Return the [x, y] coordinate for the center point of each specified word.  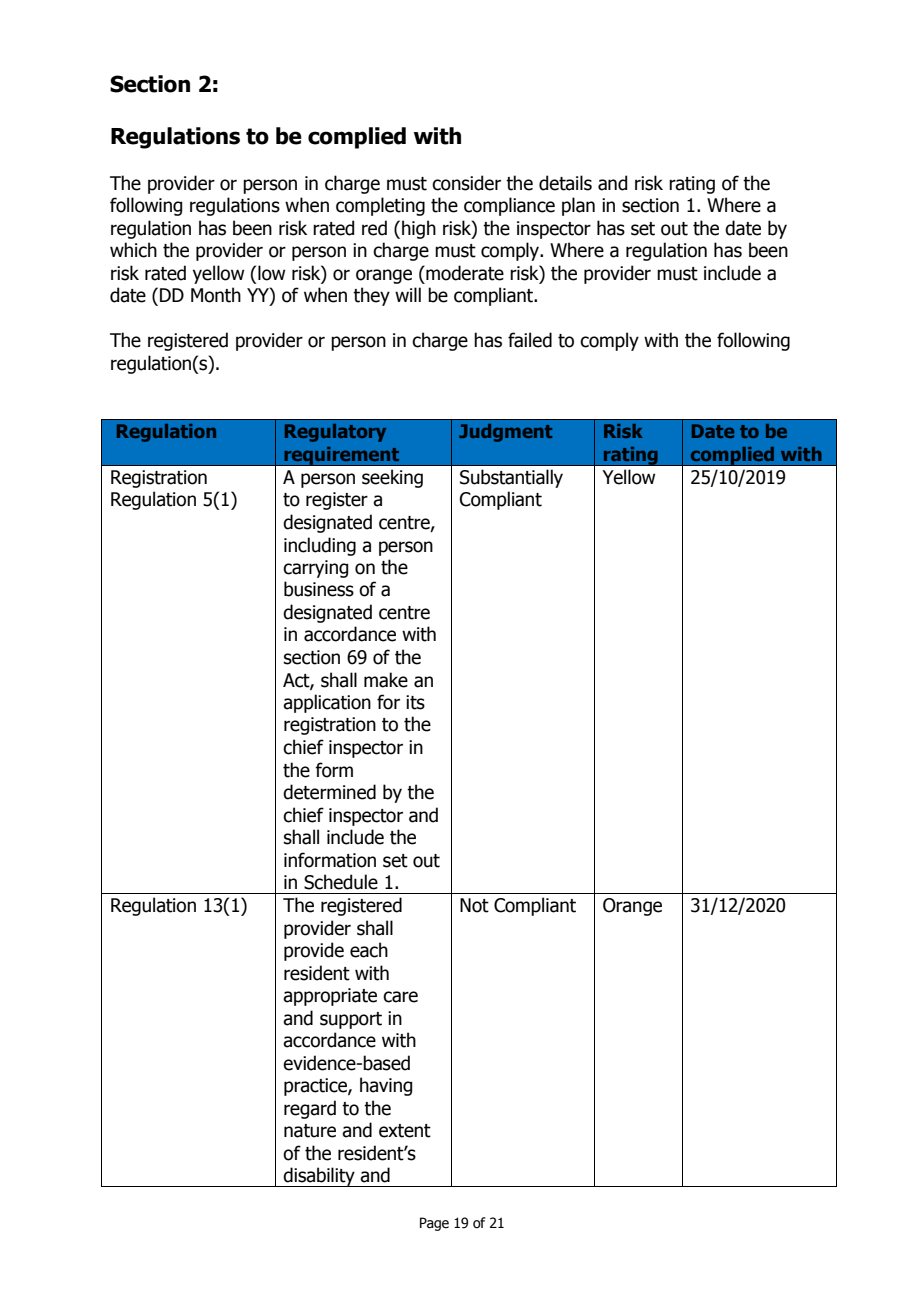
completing [380, 206]
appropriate [330, 997]
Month [216, 295]
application [327, 703]
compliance [509, 206]
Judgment [505, 433]
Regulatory [335, 433]
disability [319, 1177]
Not [474, 905]
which [133, 250]
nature [310, 1131]
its [415, 702]
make [386, 680]
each [369, 950]
